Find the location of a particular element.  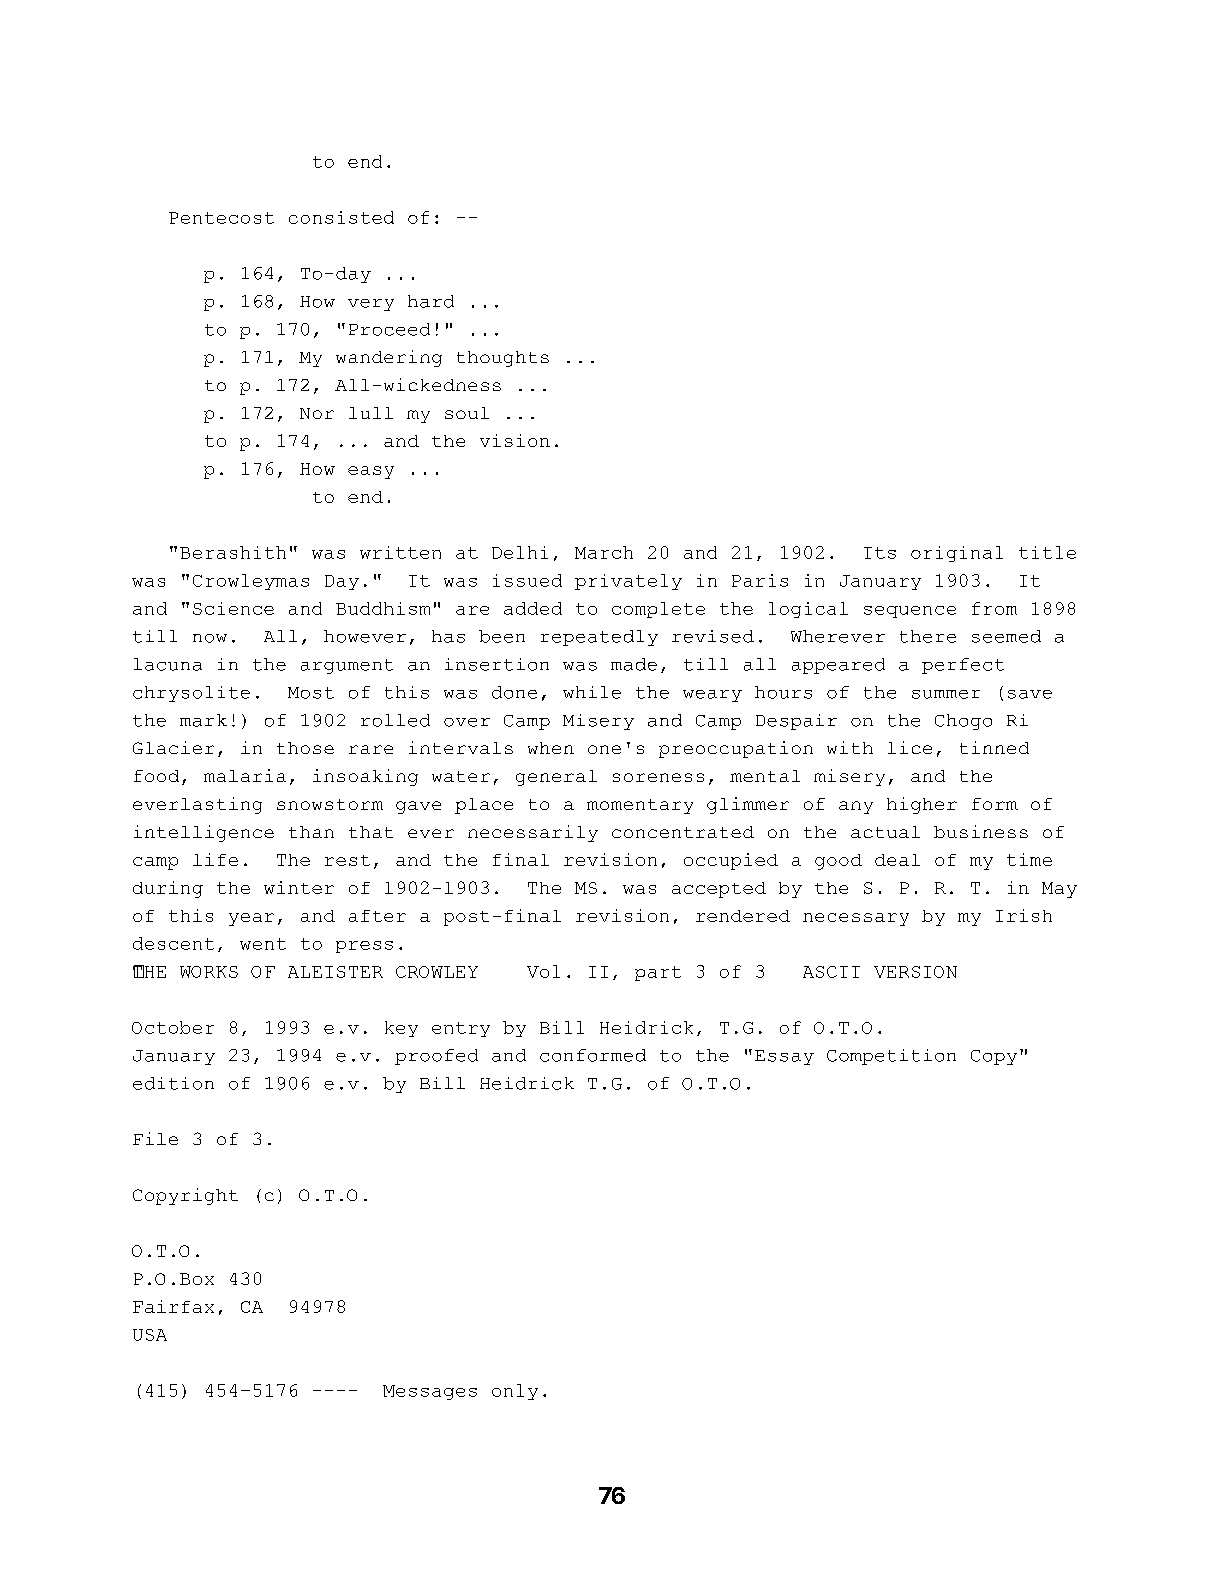

original is located at coordinates (957, 554).
